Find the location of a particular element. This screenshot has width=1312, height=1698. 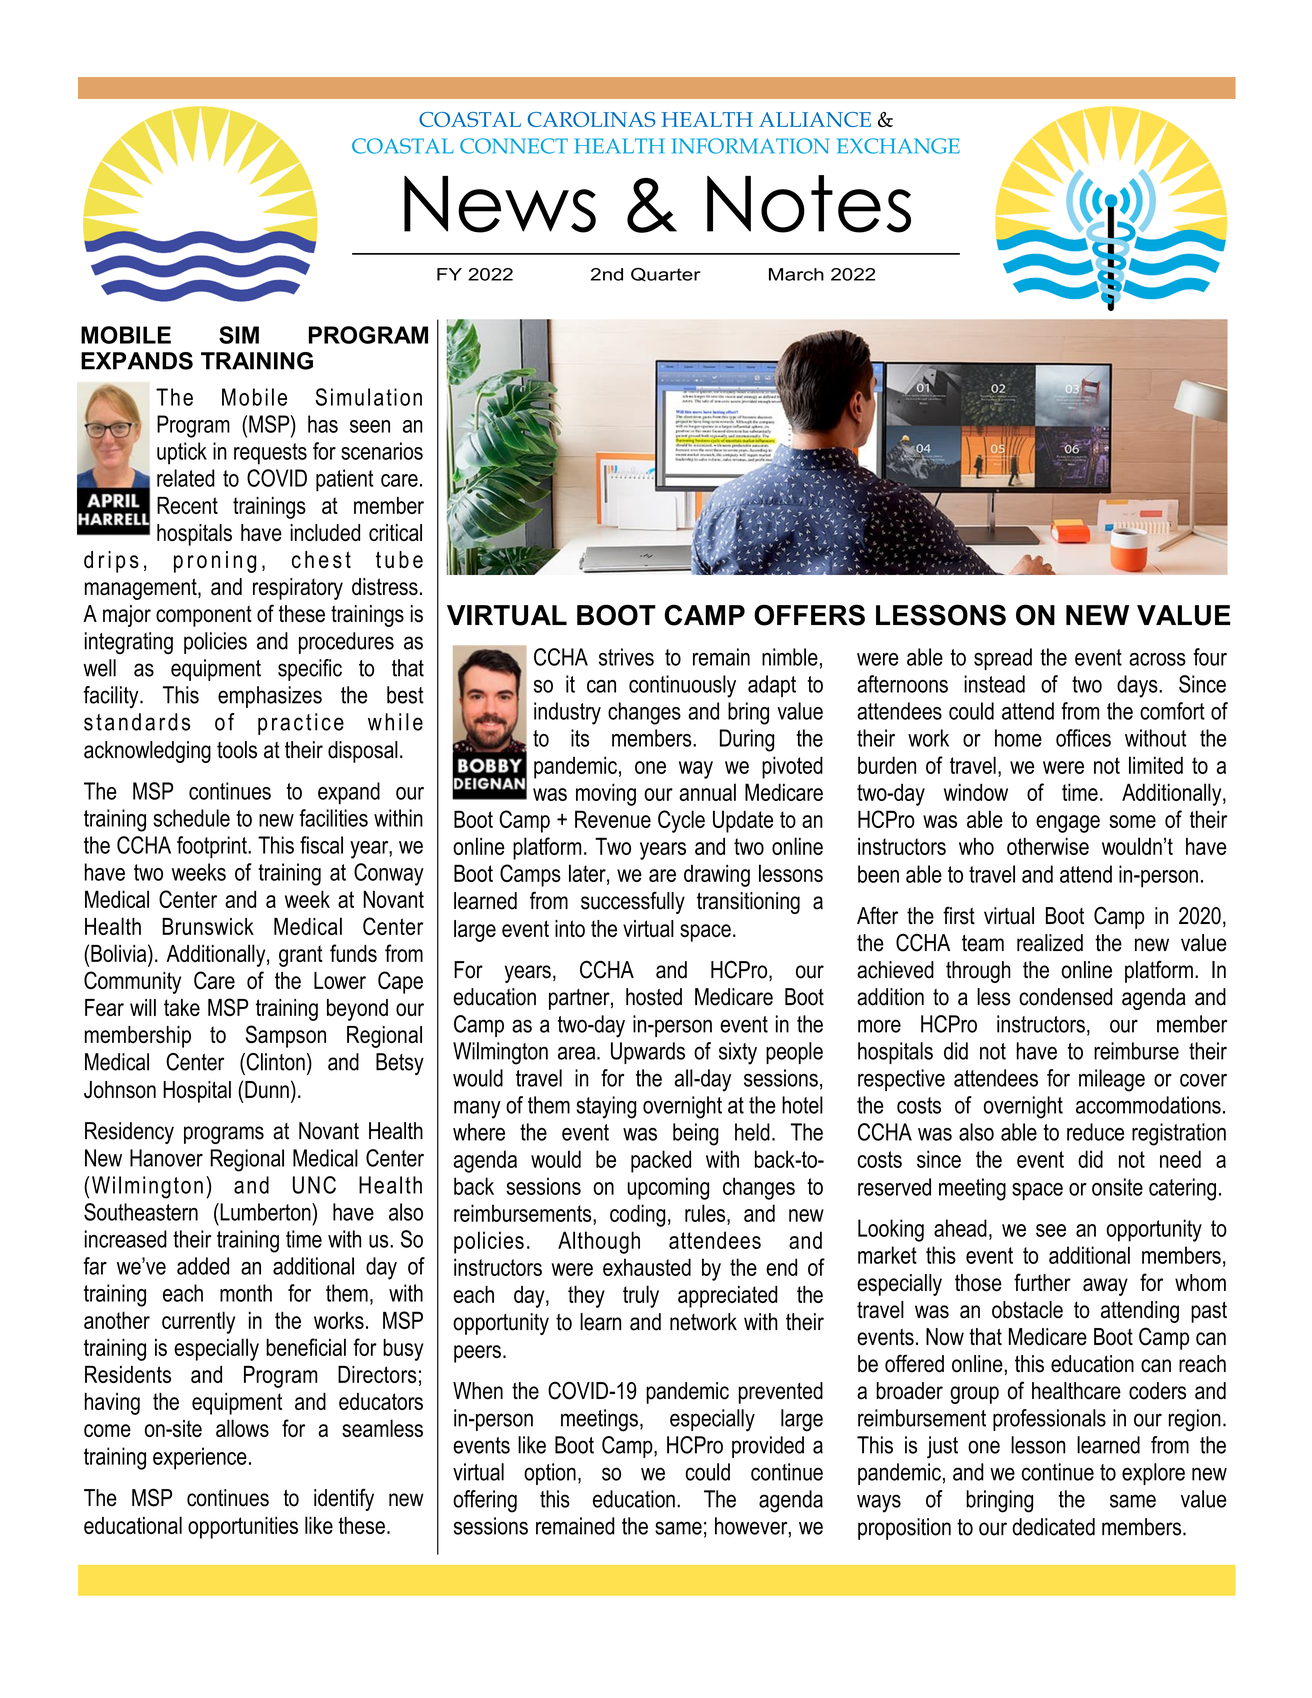

dedicated is located at coordinates (1053, 1527).
